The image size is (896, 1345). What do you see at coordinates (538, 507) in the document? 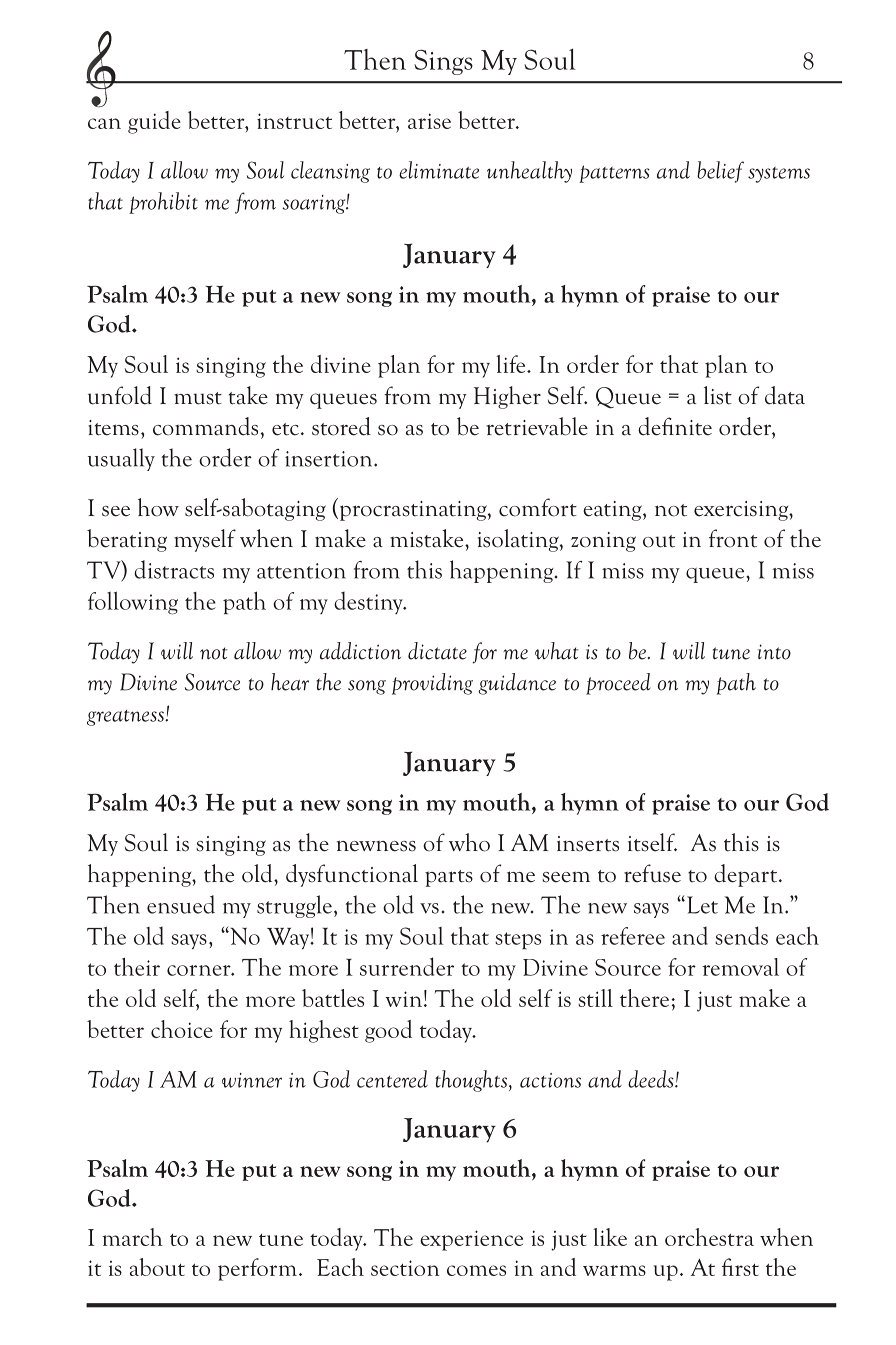
I see `comfort` at bounding box center [538, 507].
